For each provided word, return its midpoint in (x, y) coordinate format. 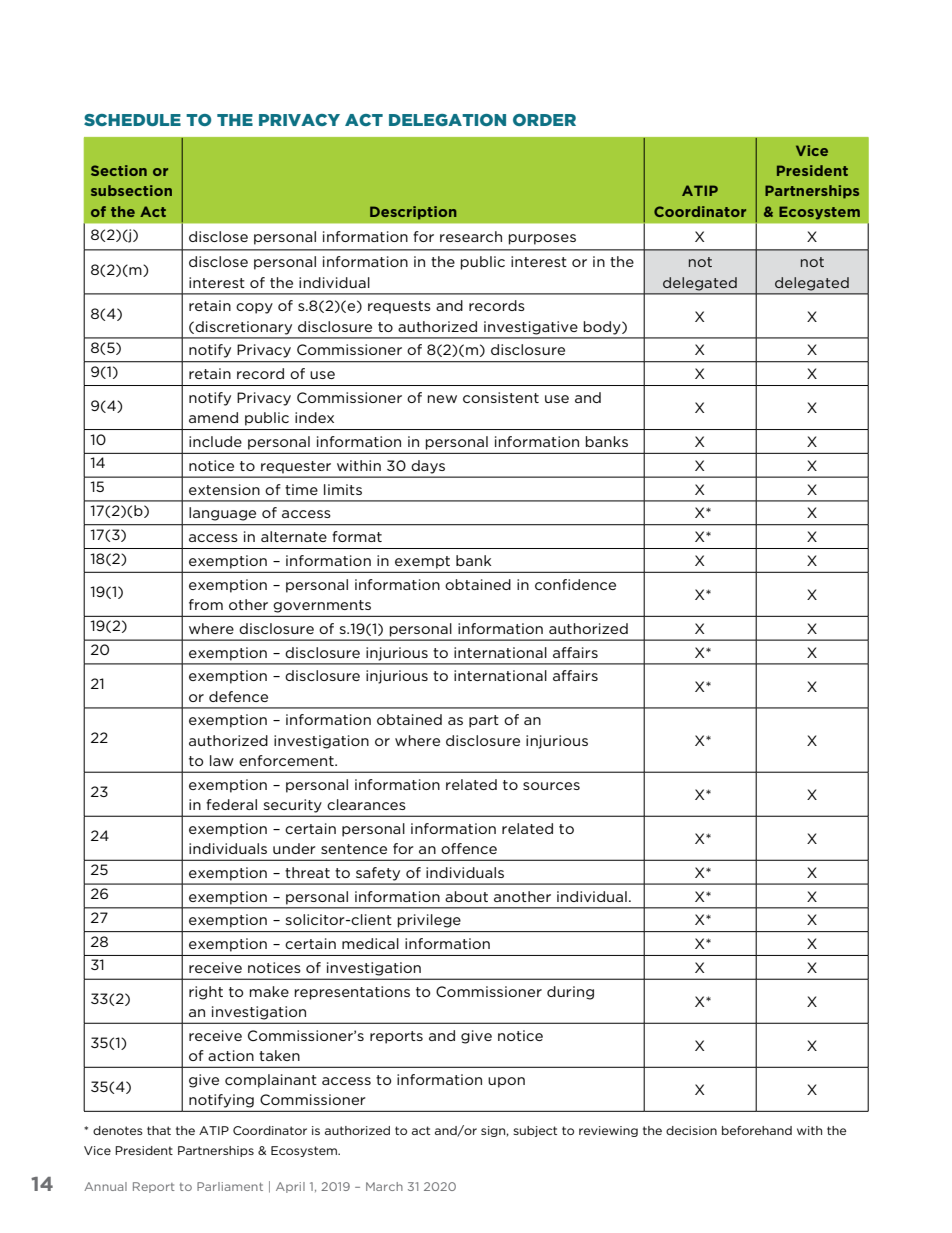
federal (231, 804)
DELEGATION (447, 120)
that (159, 1130)
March (384, 1186)
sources (551, 786)
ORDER (544, 120)
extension (224, 489)
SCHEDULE (132, 120)
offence (469, 848)
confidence (575, 584)
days (428, 466)
